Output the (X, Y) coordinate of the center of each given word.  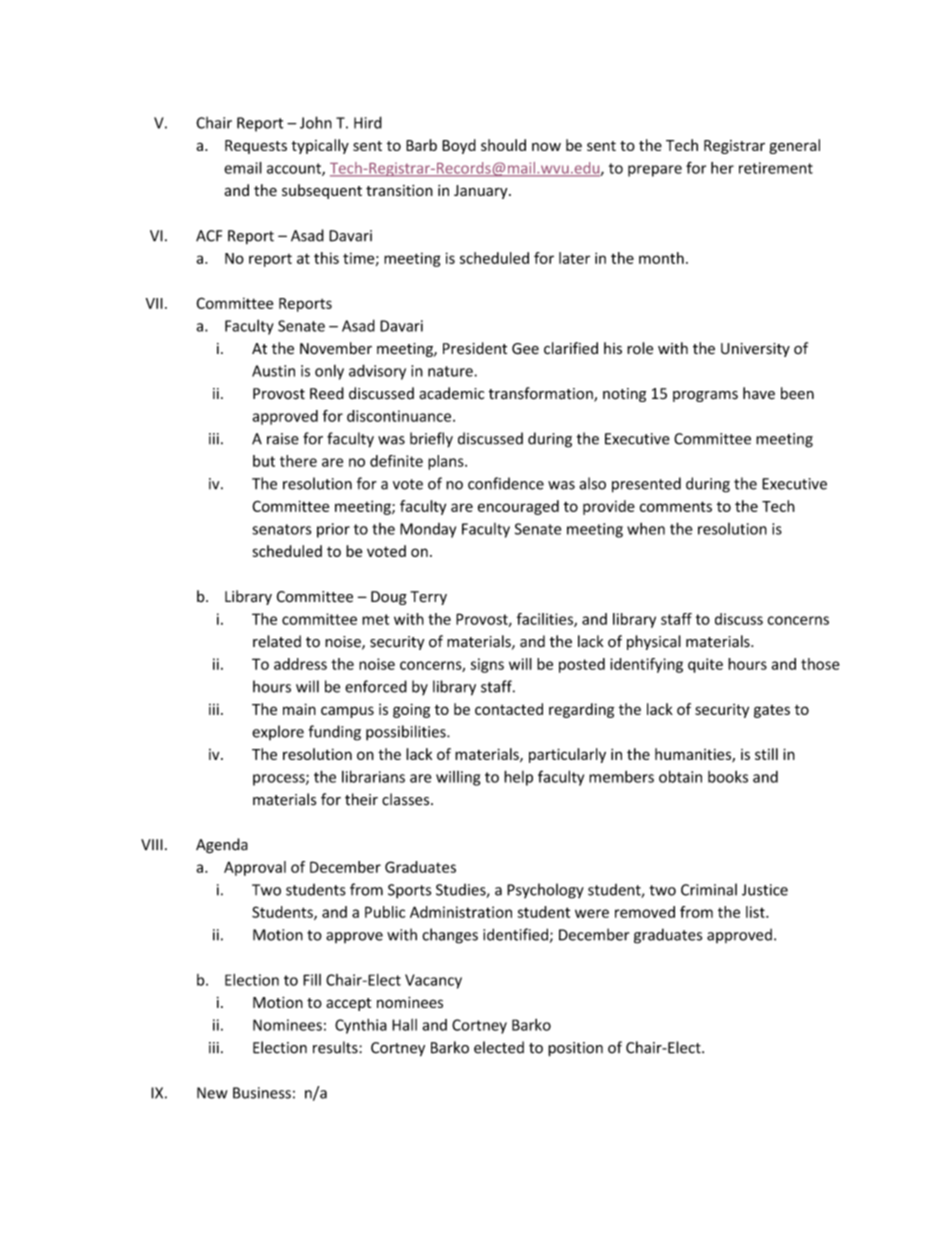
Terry (428, 598)
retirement (776, 168)
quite (705, 665)
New (212, 1093)
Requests (256, 147)
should (503, 145)
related (277, 641)
